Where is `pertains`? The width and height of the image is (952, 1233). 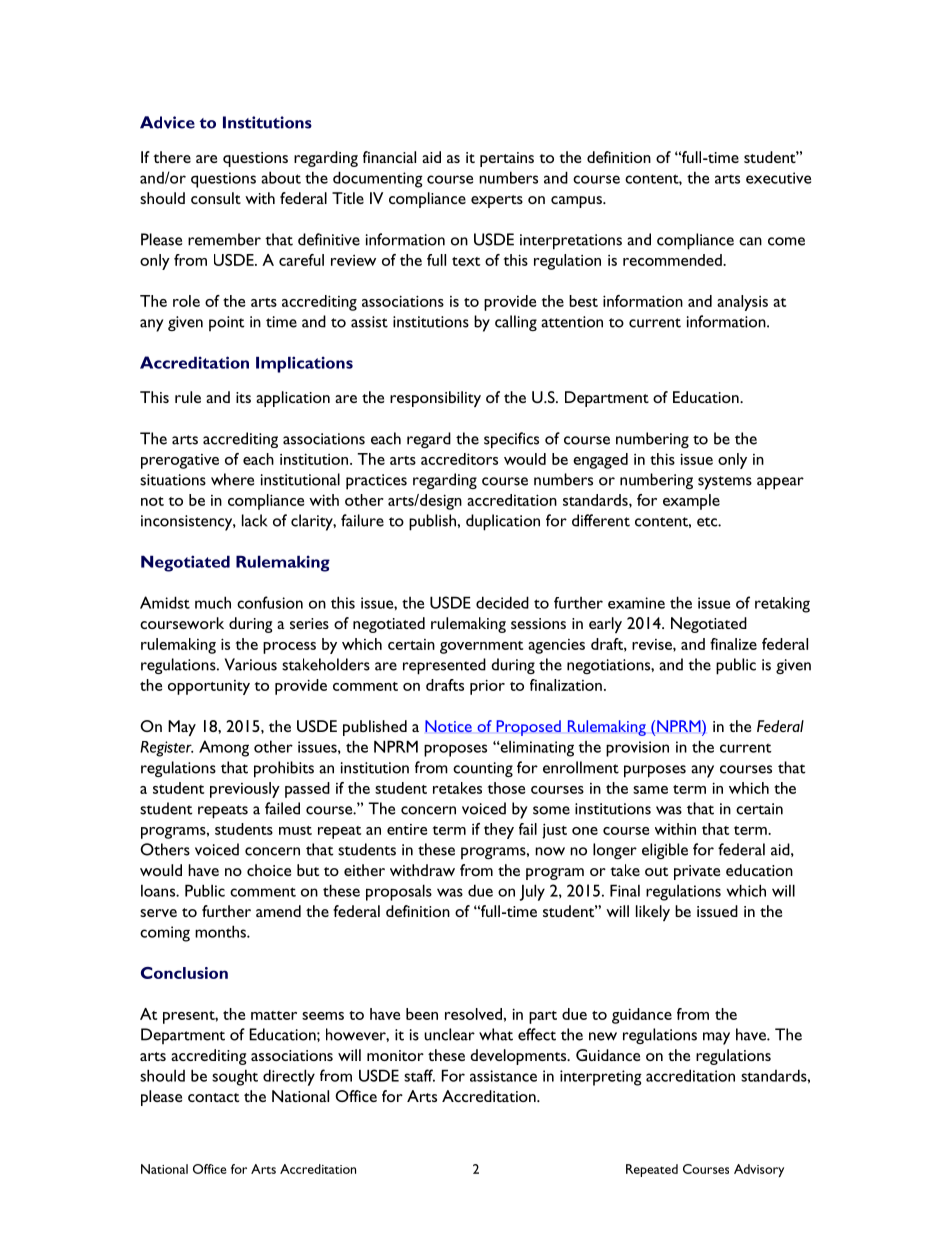
pertains is located at coordinates (507, 159).
